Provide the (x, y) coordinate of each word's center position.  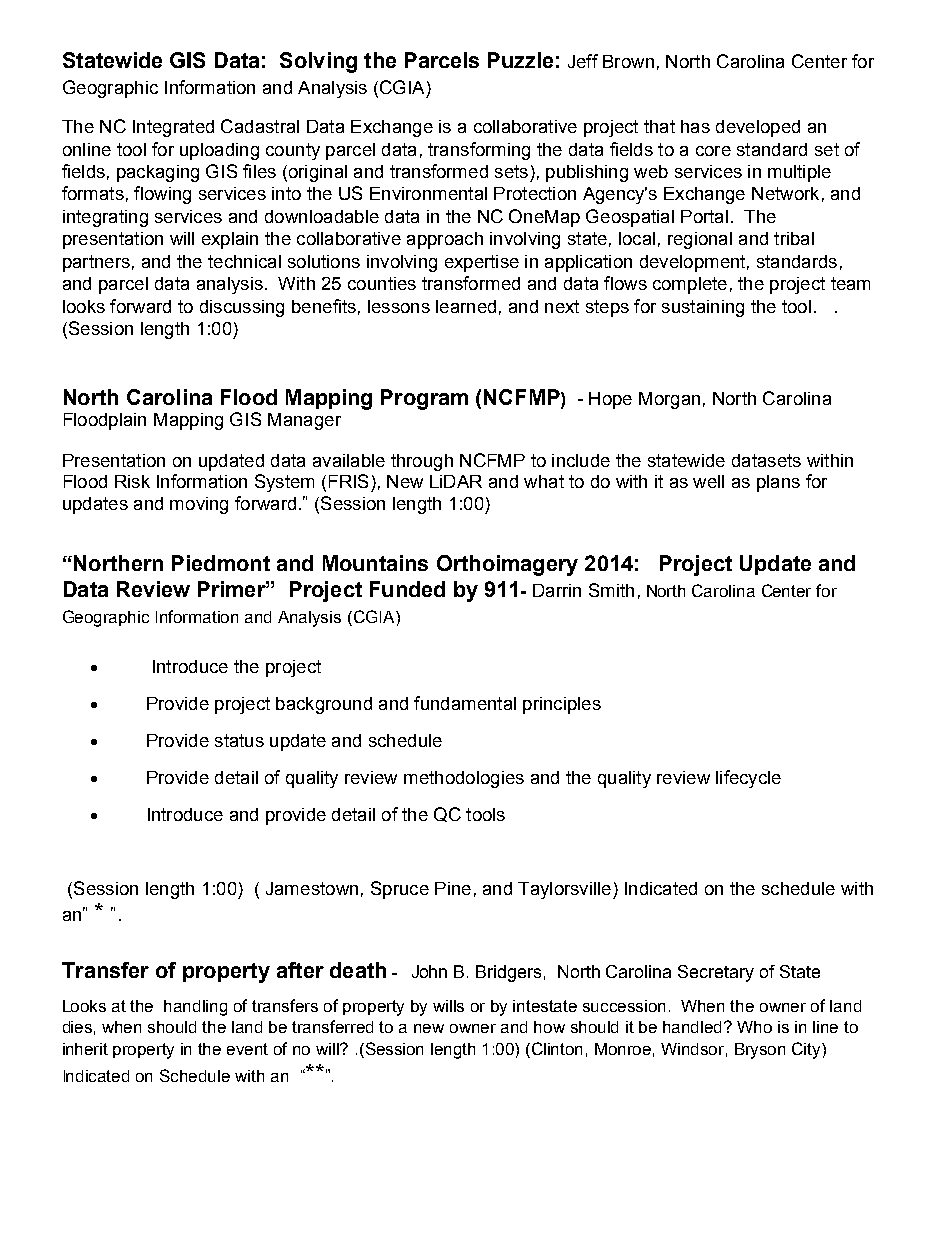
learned (466, 306)
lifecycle (748, 779)
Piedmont (221, 563)
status (239, 740)
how (549, 1027)
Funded (407, 589)
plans (778, 483)
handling (195, 1008)
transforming (479, 151)
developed (758, 128)
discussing (242, 308)
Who (754, 1027)
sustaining (703, 308)
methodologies (464, 779)
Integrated (173, 128)
